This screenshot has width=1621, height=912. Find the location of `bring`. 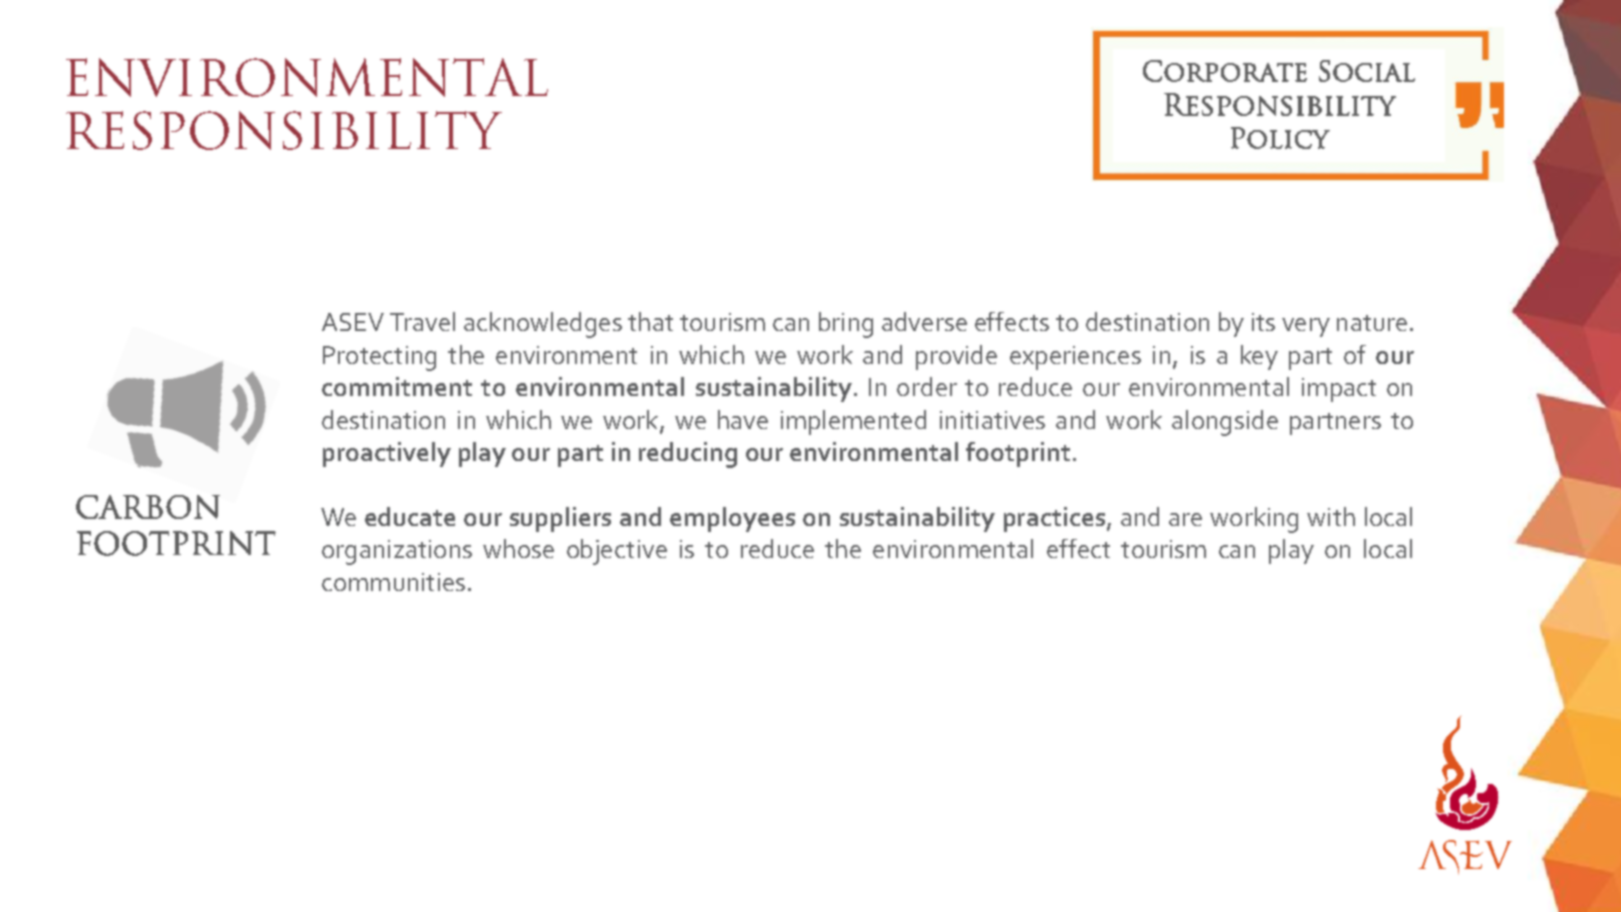

bring is located at coordinates (846, 325).
